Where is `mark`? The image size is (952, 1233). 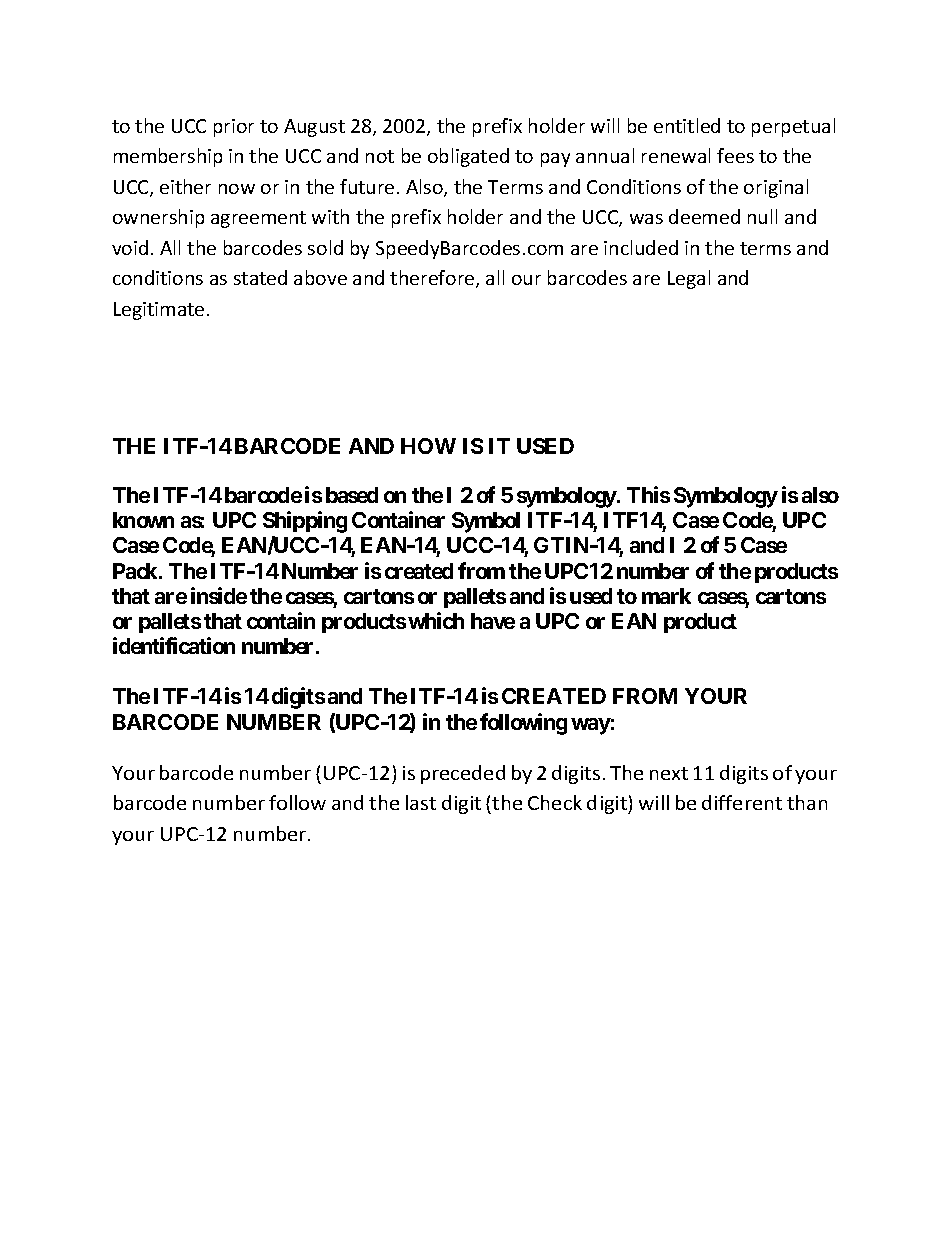
mark is located at coordinates (666, 596).
